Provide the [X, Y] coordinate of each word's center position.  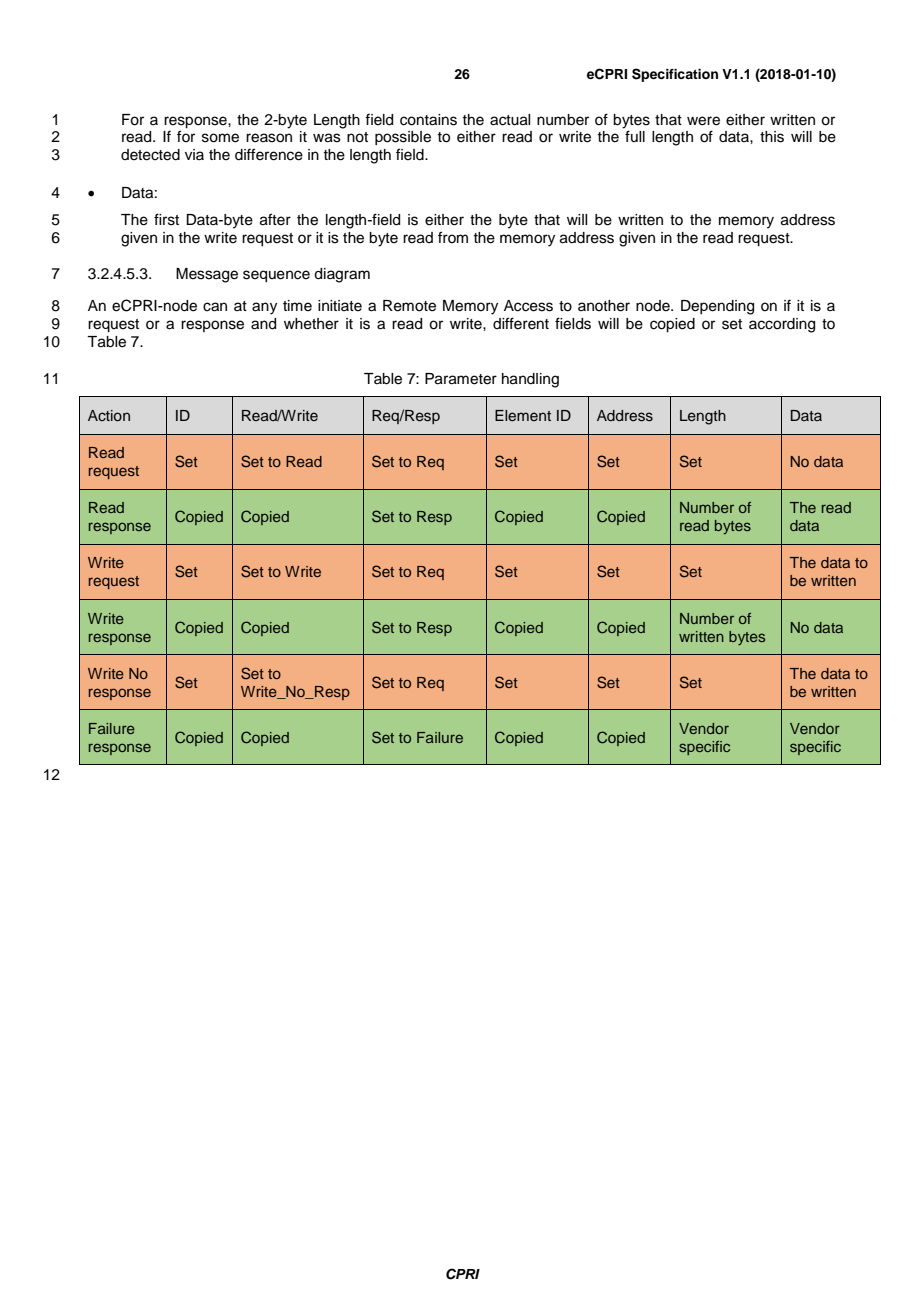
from [453, 237]
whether [311, 324]
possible [403, 138]
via [194, 154]
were [703, 121]
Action [109, 415]
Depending [717, 307]
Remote [409, 306]
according [782, 325]
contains [428, 120]
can [215, 307]
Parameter [461, 379]
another [604, 306]
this [772, 137]
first [166, 219]
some [220, 138]
